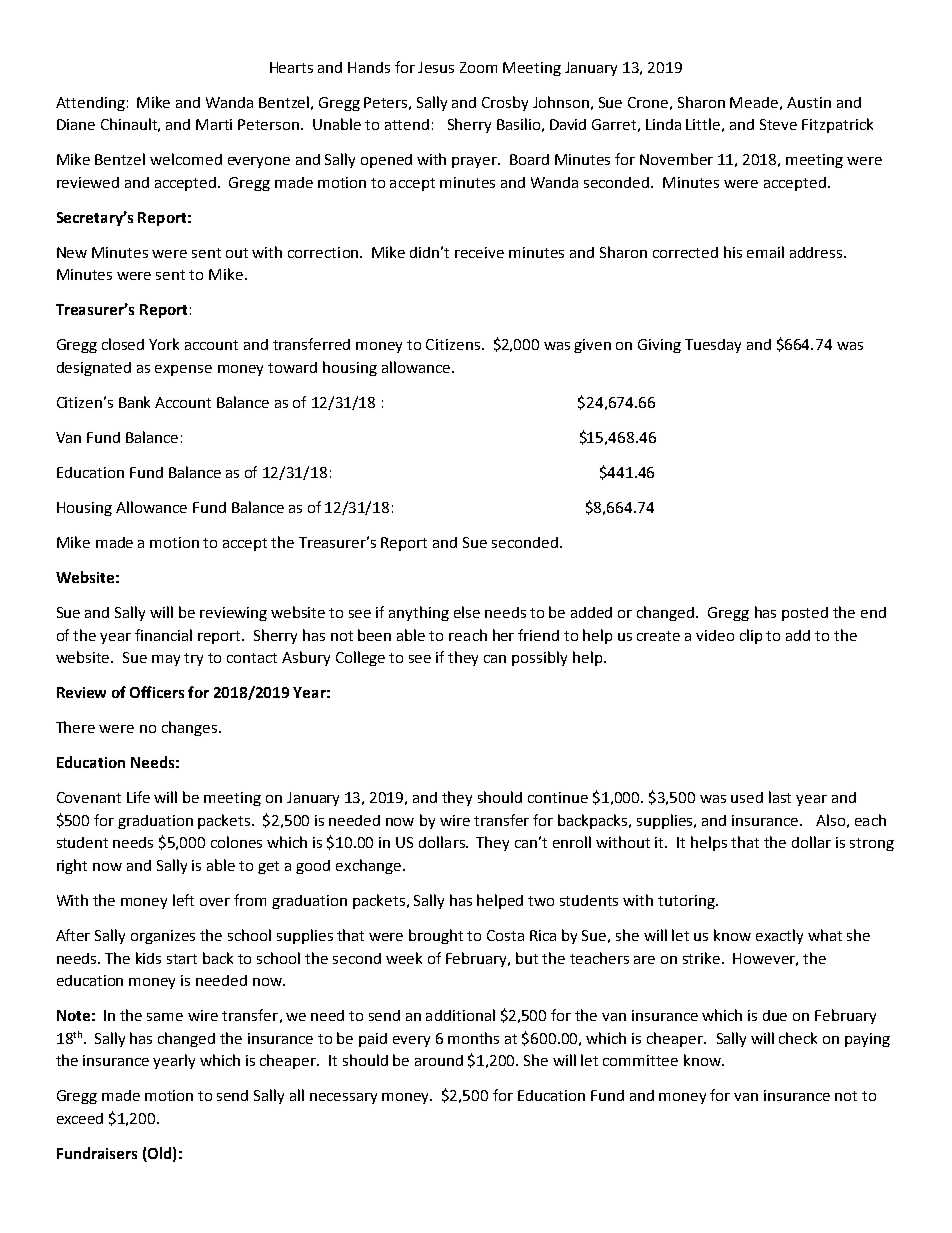 Image resolution: width=952 pixels, height=1233 pixels. I want to click on exceed, so click(80, 1118).
